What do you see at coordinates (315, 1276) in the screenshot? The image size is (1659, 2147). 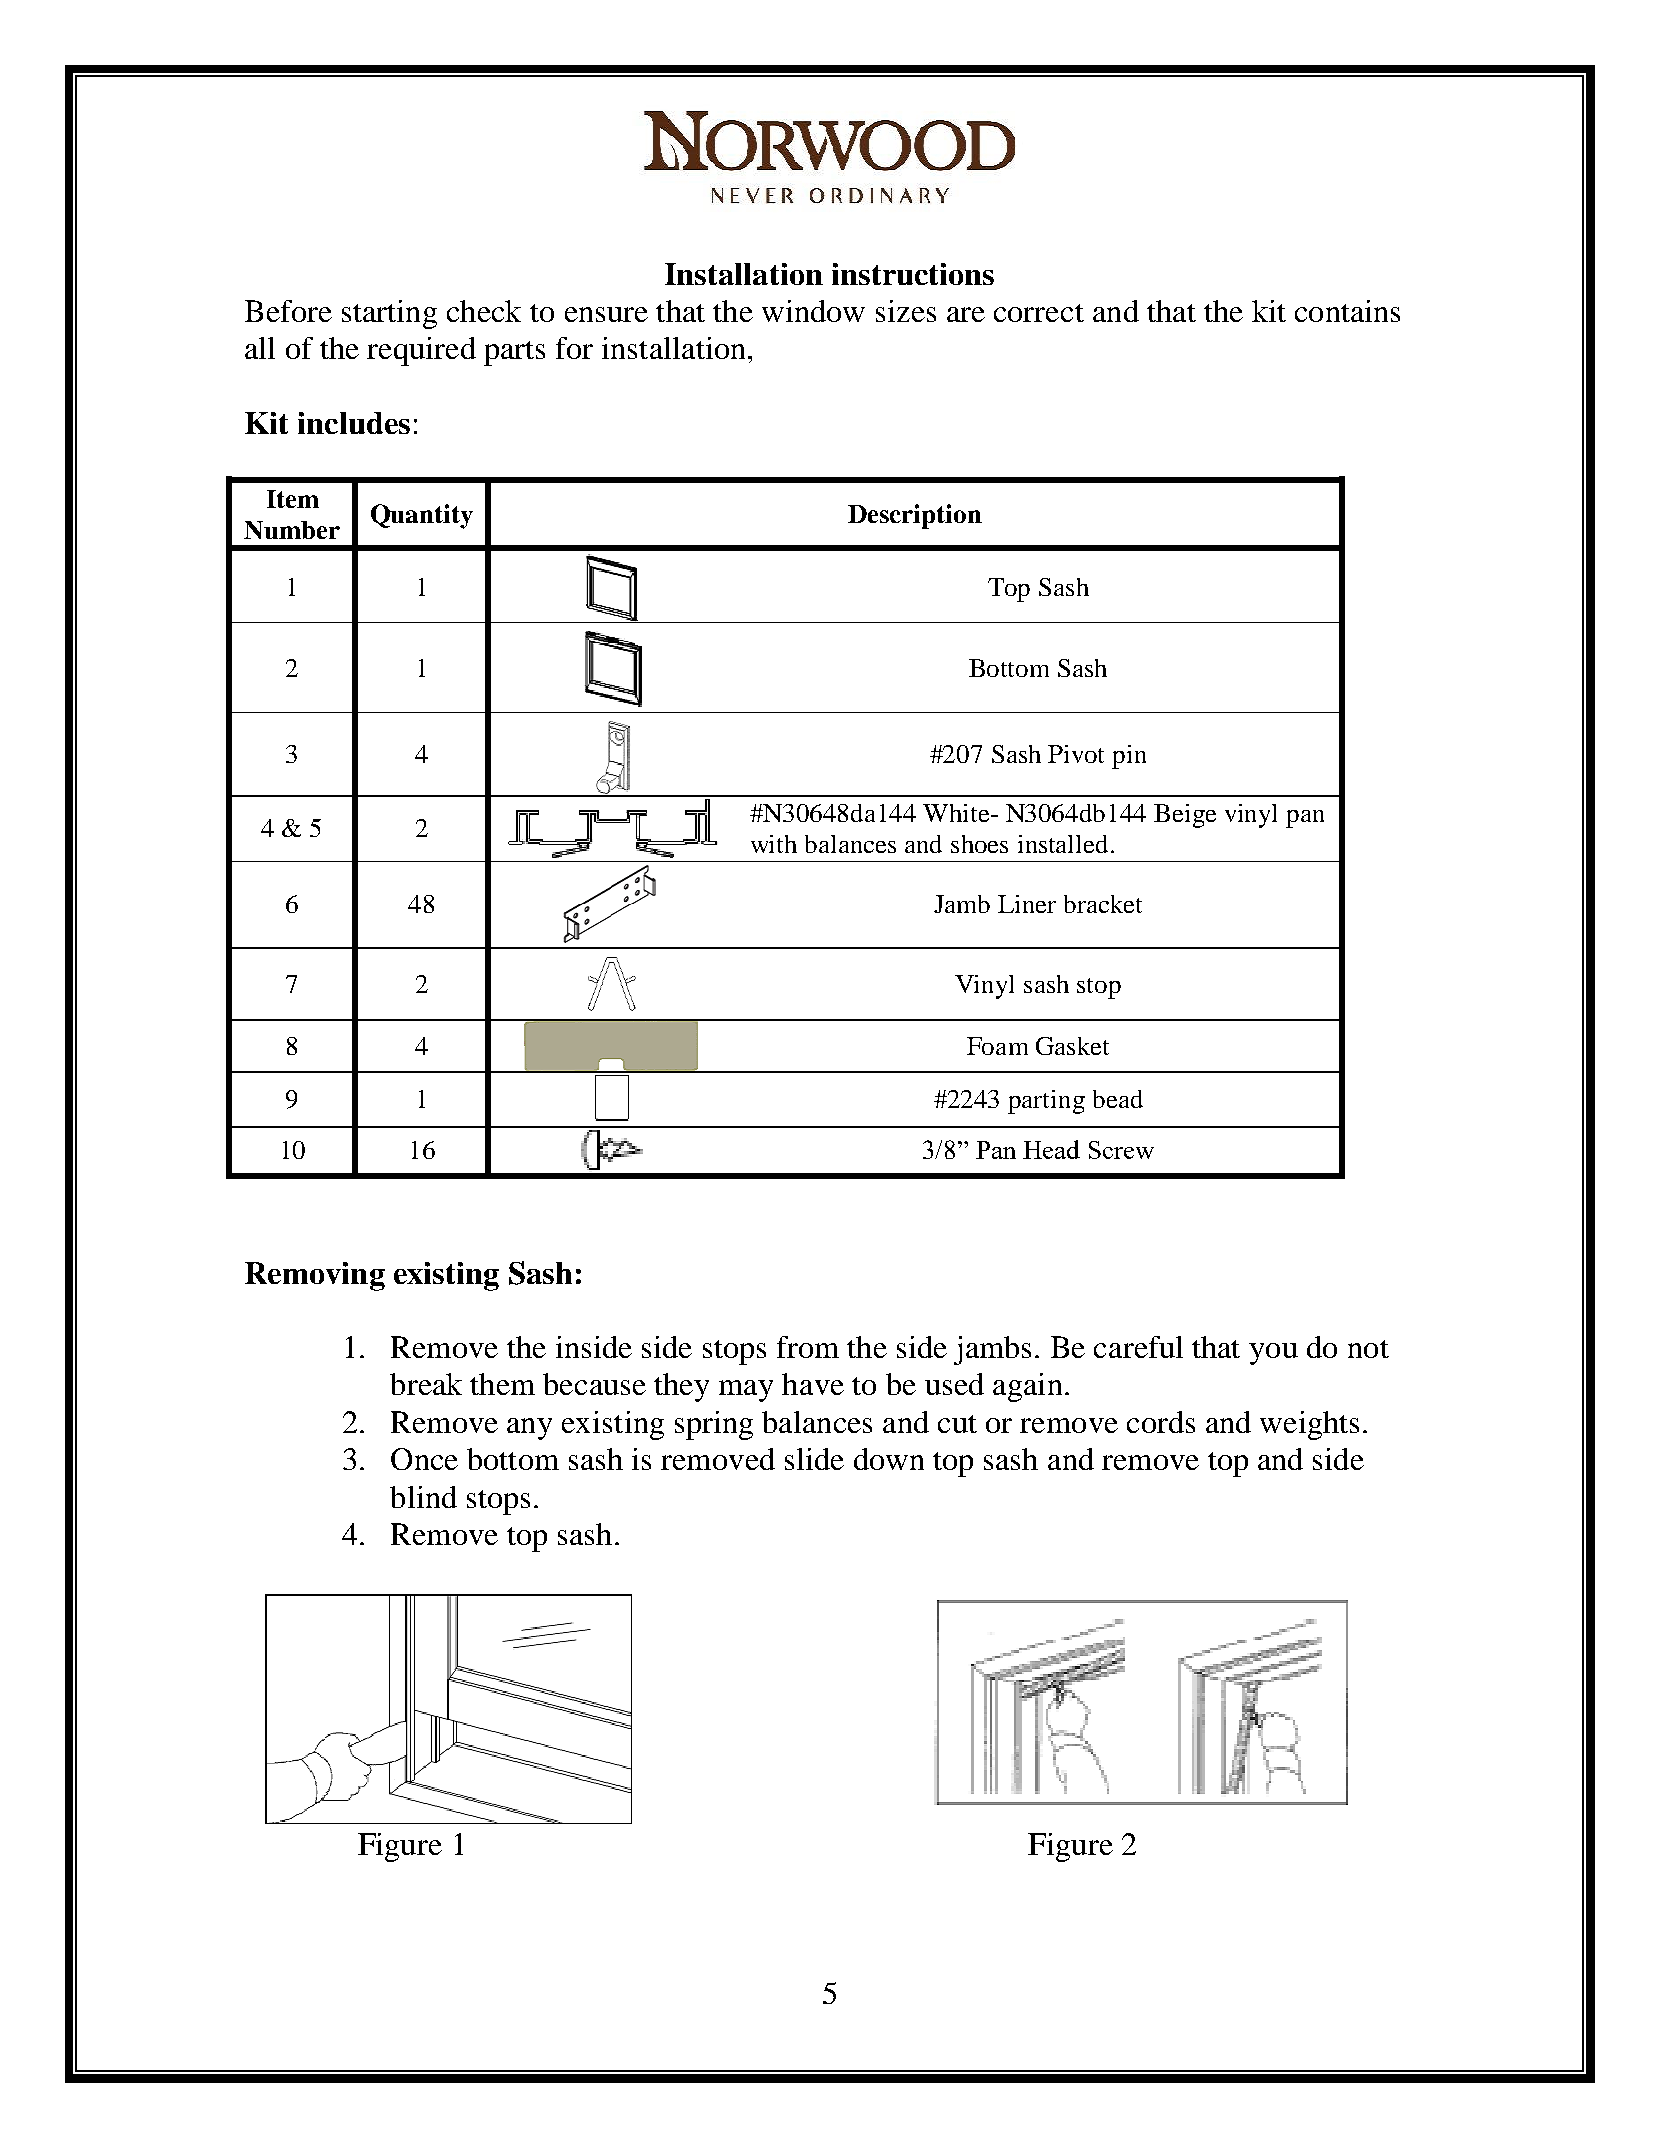 I see `Removing` at bounding box center [315, 1276].
